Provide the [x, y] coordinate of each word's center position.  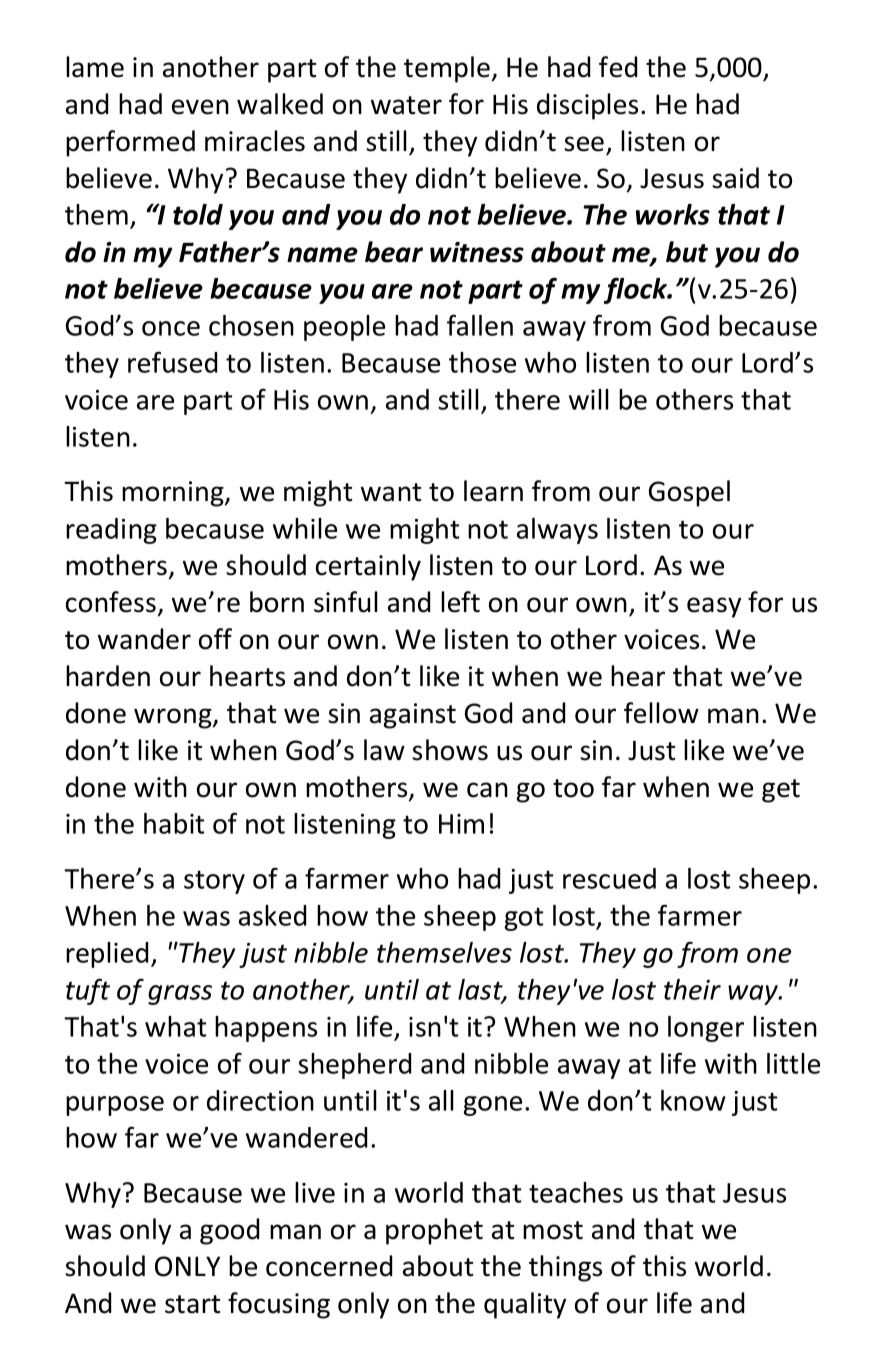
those [482, 362]
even [200, 107]
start [192, 1304]
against [413, 716]
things [565, 1268]
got [524, 919]
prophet [434, 1231]
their [692, 989]
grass [180, 995]
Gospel [689, 493]
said [735, 178]
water [406, 105]
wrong [174, 718]
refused [172, 362]
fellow [661, 713]
